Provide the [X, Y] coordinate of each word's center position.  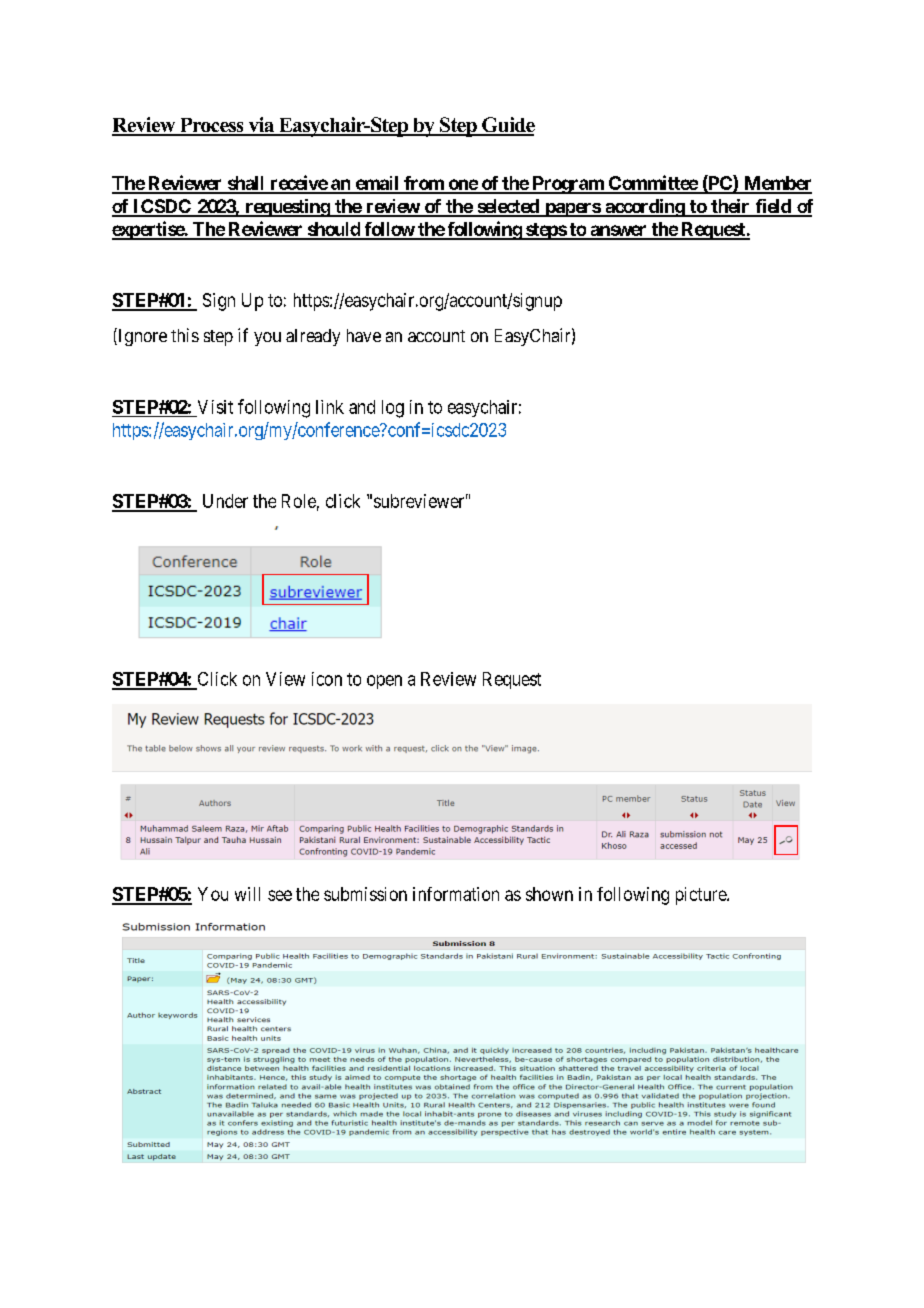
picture [702, 896]
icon [327, 679]
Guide [507, 126]
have [364, 335]
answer [618, 232]
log [393, 409]
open [384, 682]
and [362, 407]
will [247, 894]
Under [225, 501]
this [185, 335]
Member [777, 184]
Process [212, 126]
